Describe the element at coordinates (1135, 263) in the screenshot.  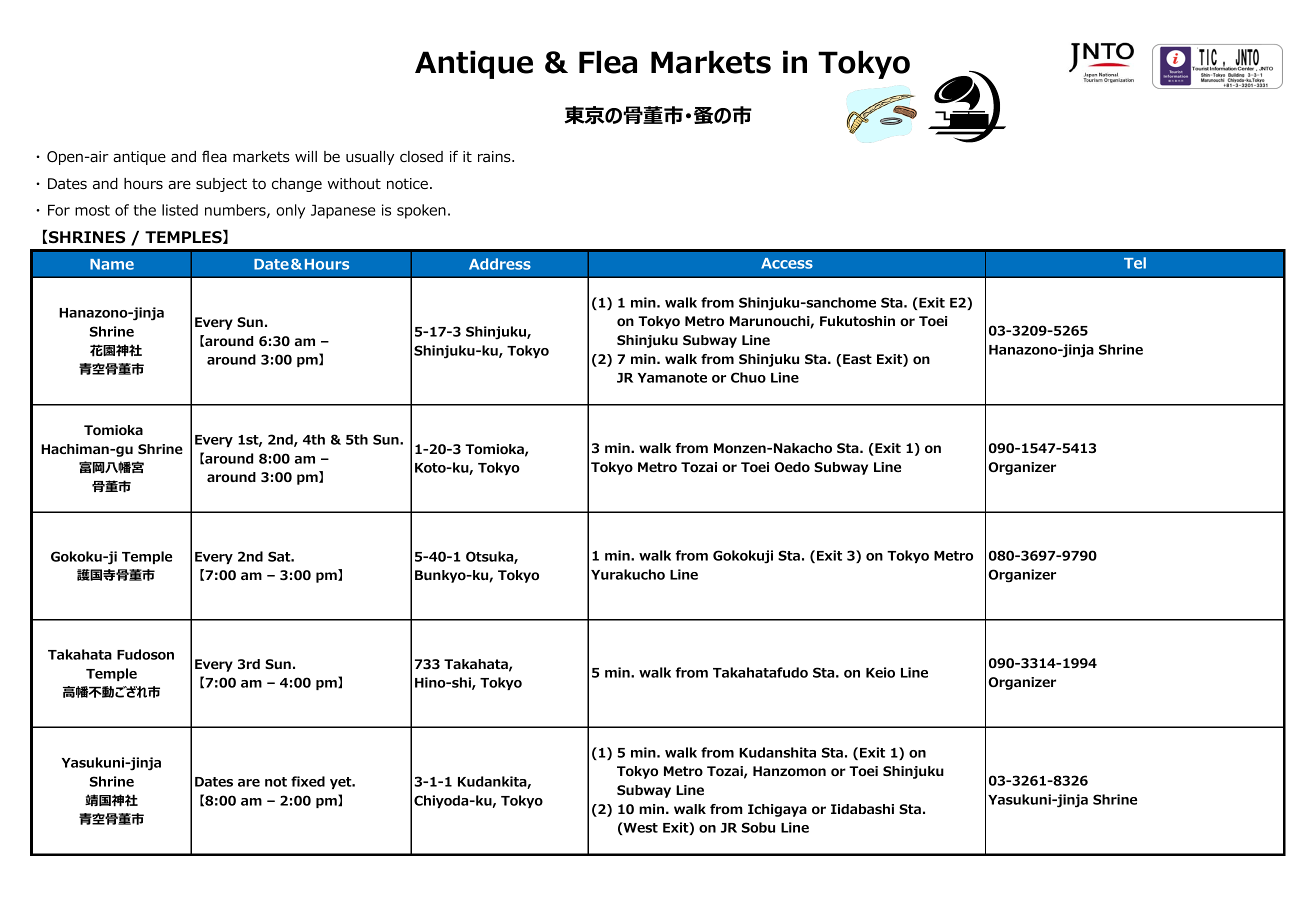
I see `Tel` at that location.
